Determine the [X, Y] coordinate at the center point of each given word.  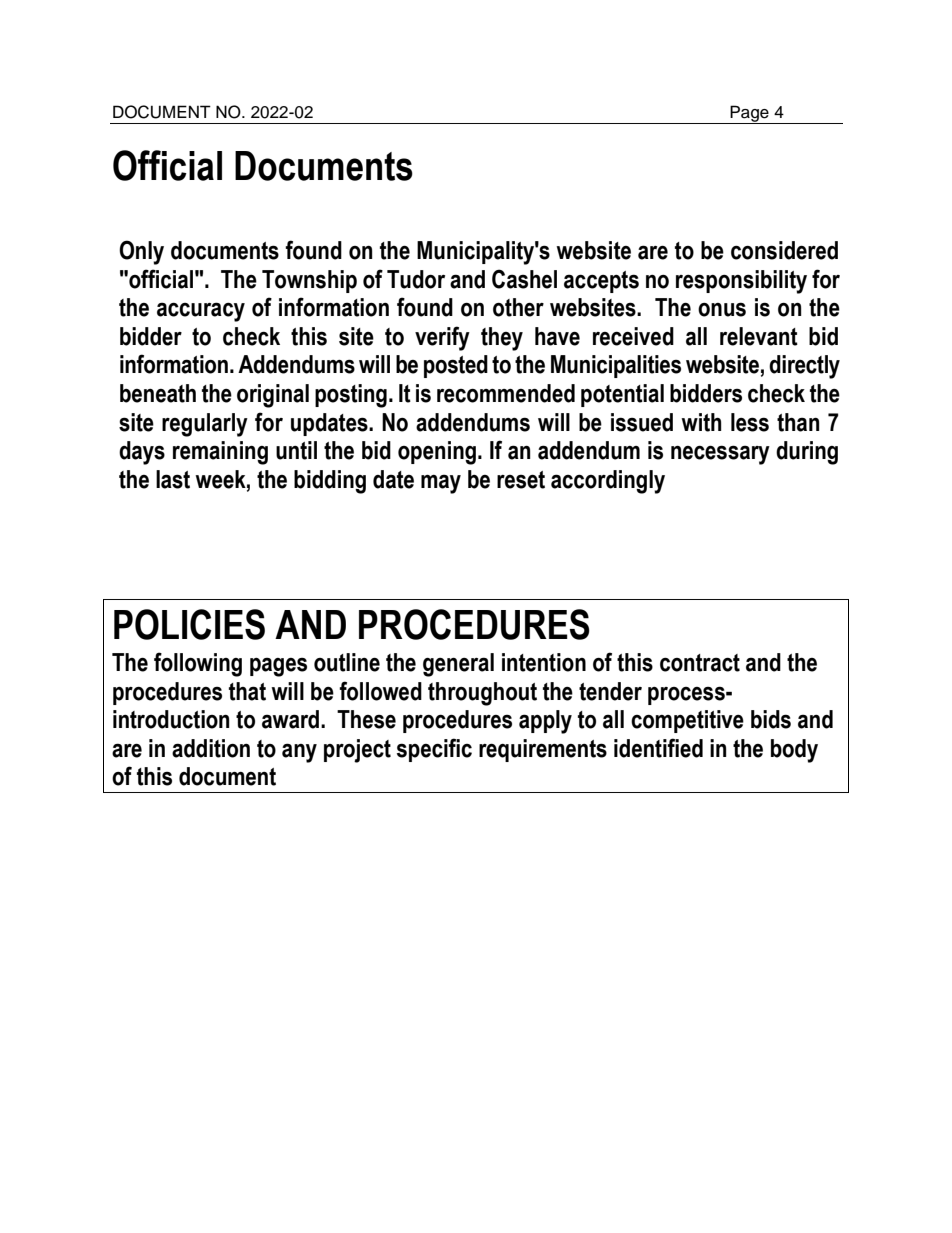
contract [700, 663]
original [273, 396]
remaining [220, 453]
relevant [759, 336]
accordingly [608, 482]
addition [211, 748]
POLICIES [189, 624]
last [173, 479]
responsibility [741, 282]
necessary [720, 455]
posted [456, 366]
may [441, 484]
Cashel [524, 279]
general [458, 665]
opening [437, 453]
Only [141, 252]
